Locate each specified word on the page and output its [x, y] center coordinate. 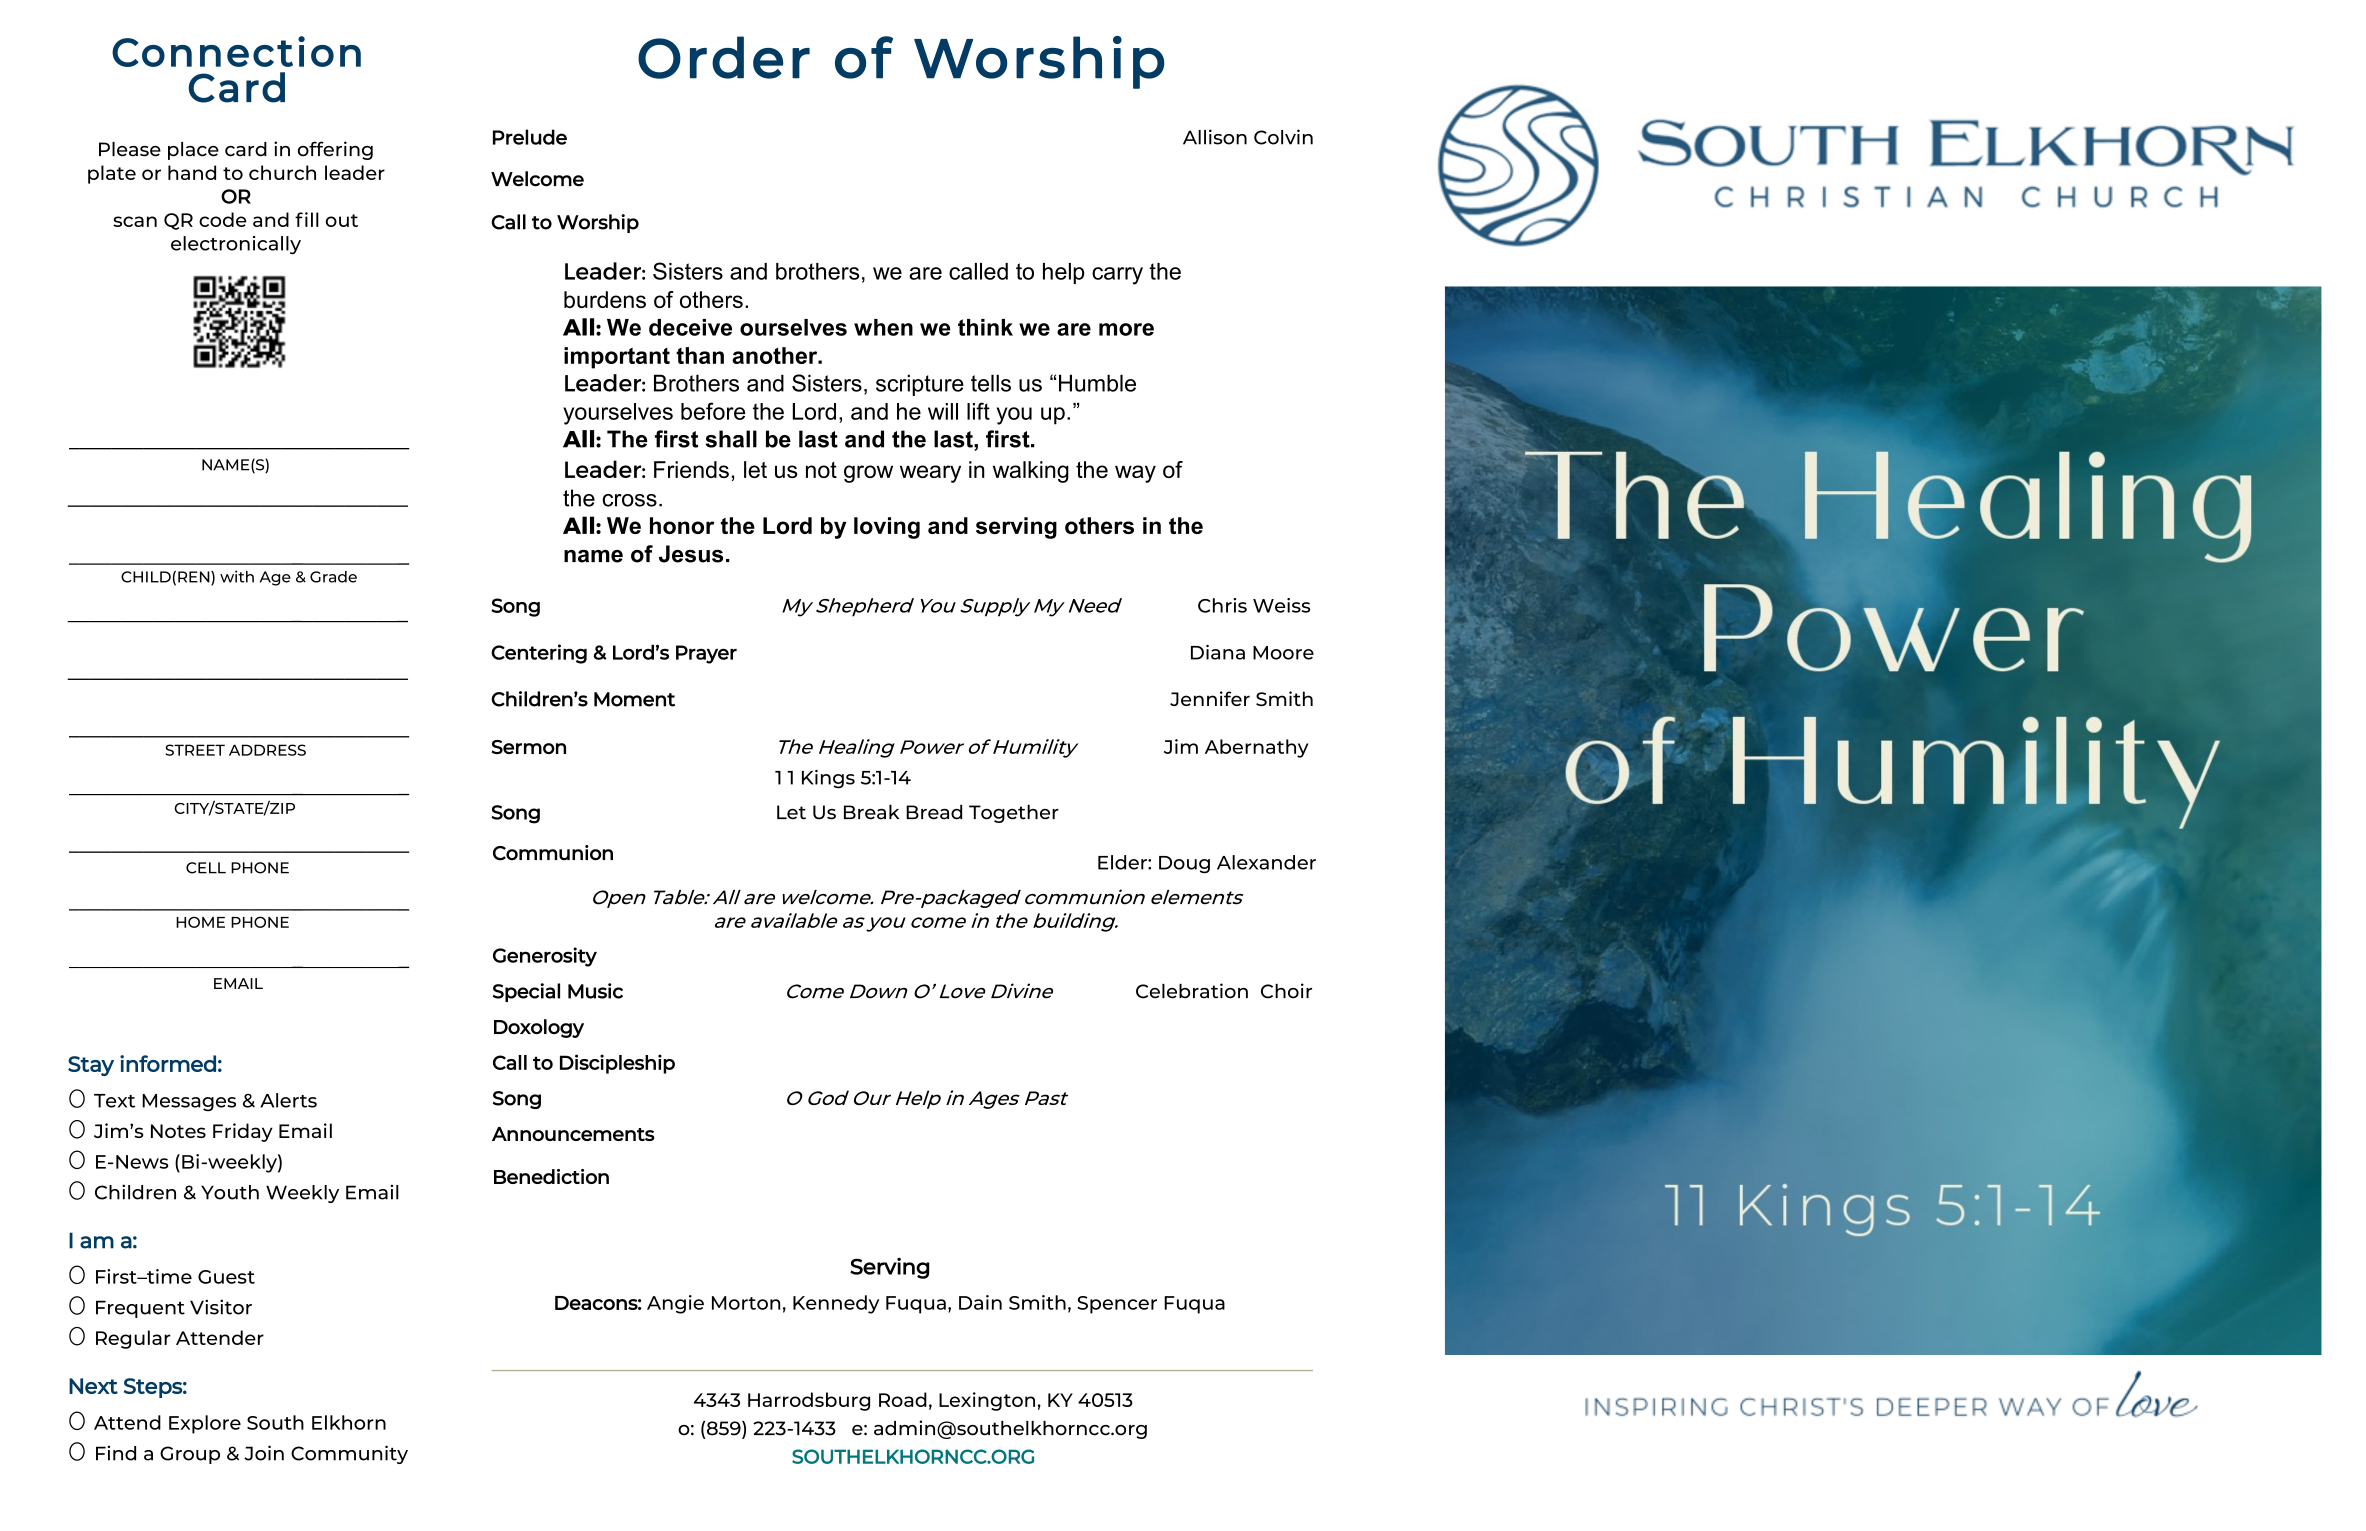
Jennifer [1210, 698]
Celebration [1192, 991]
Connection [236, 51]
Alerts [288, 1100]
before [713, 411]
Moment [634, 699]
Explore [205, 1424]
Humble [1097, 383]
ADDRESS [267, 750]
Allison [1215, 137]
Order [724, 57]
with [237, 576]
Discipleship [617, 1064]
